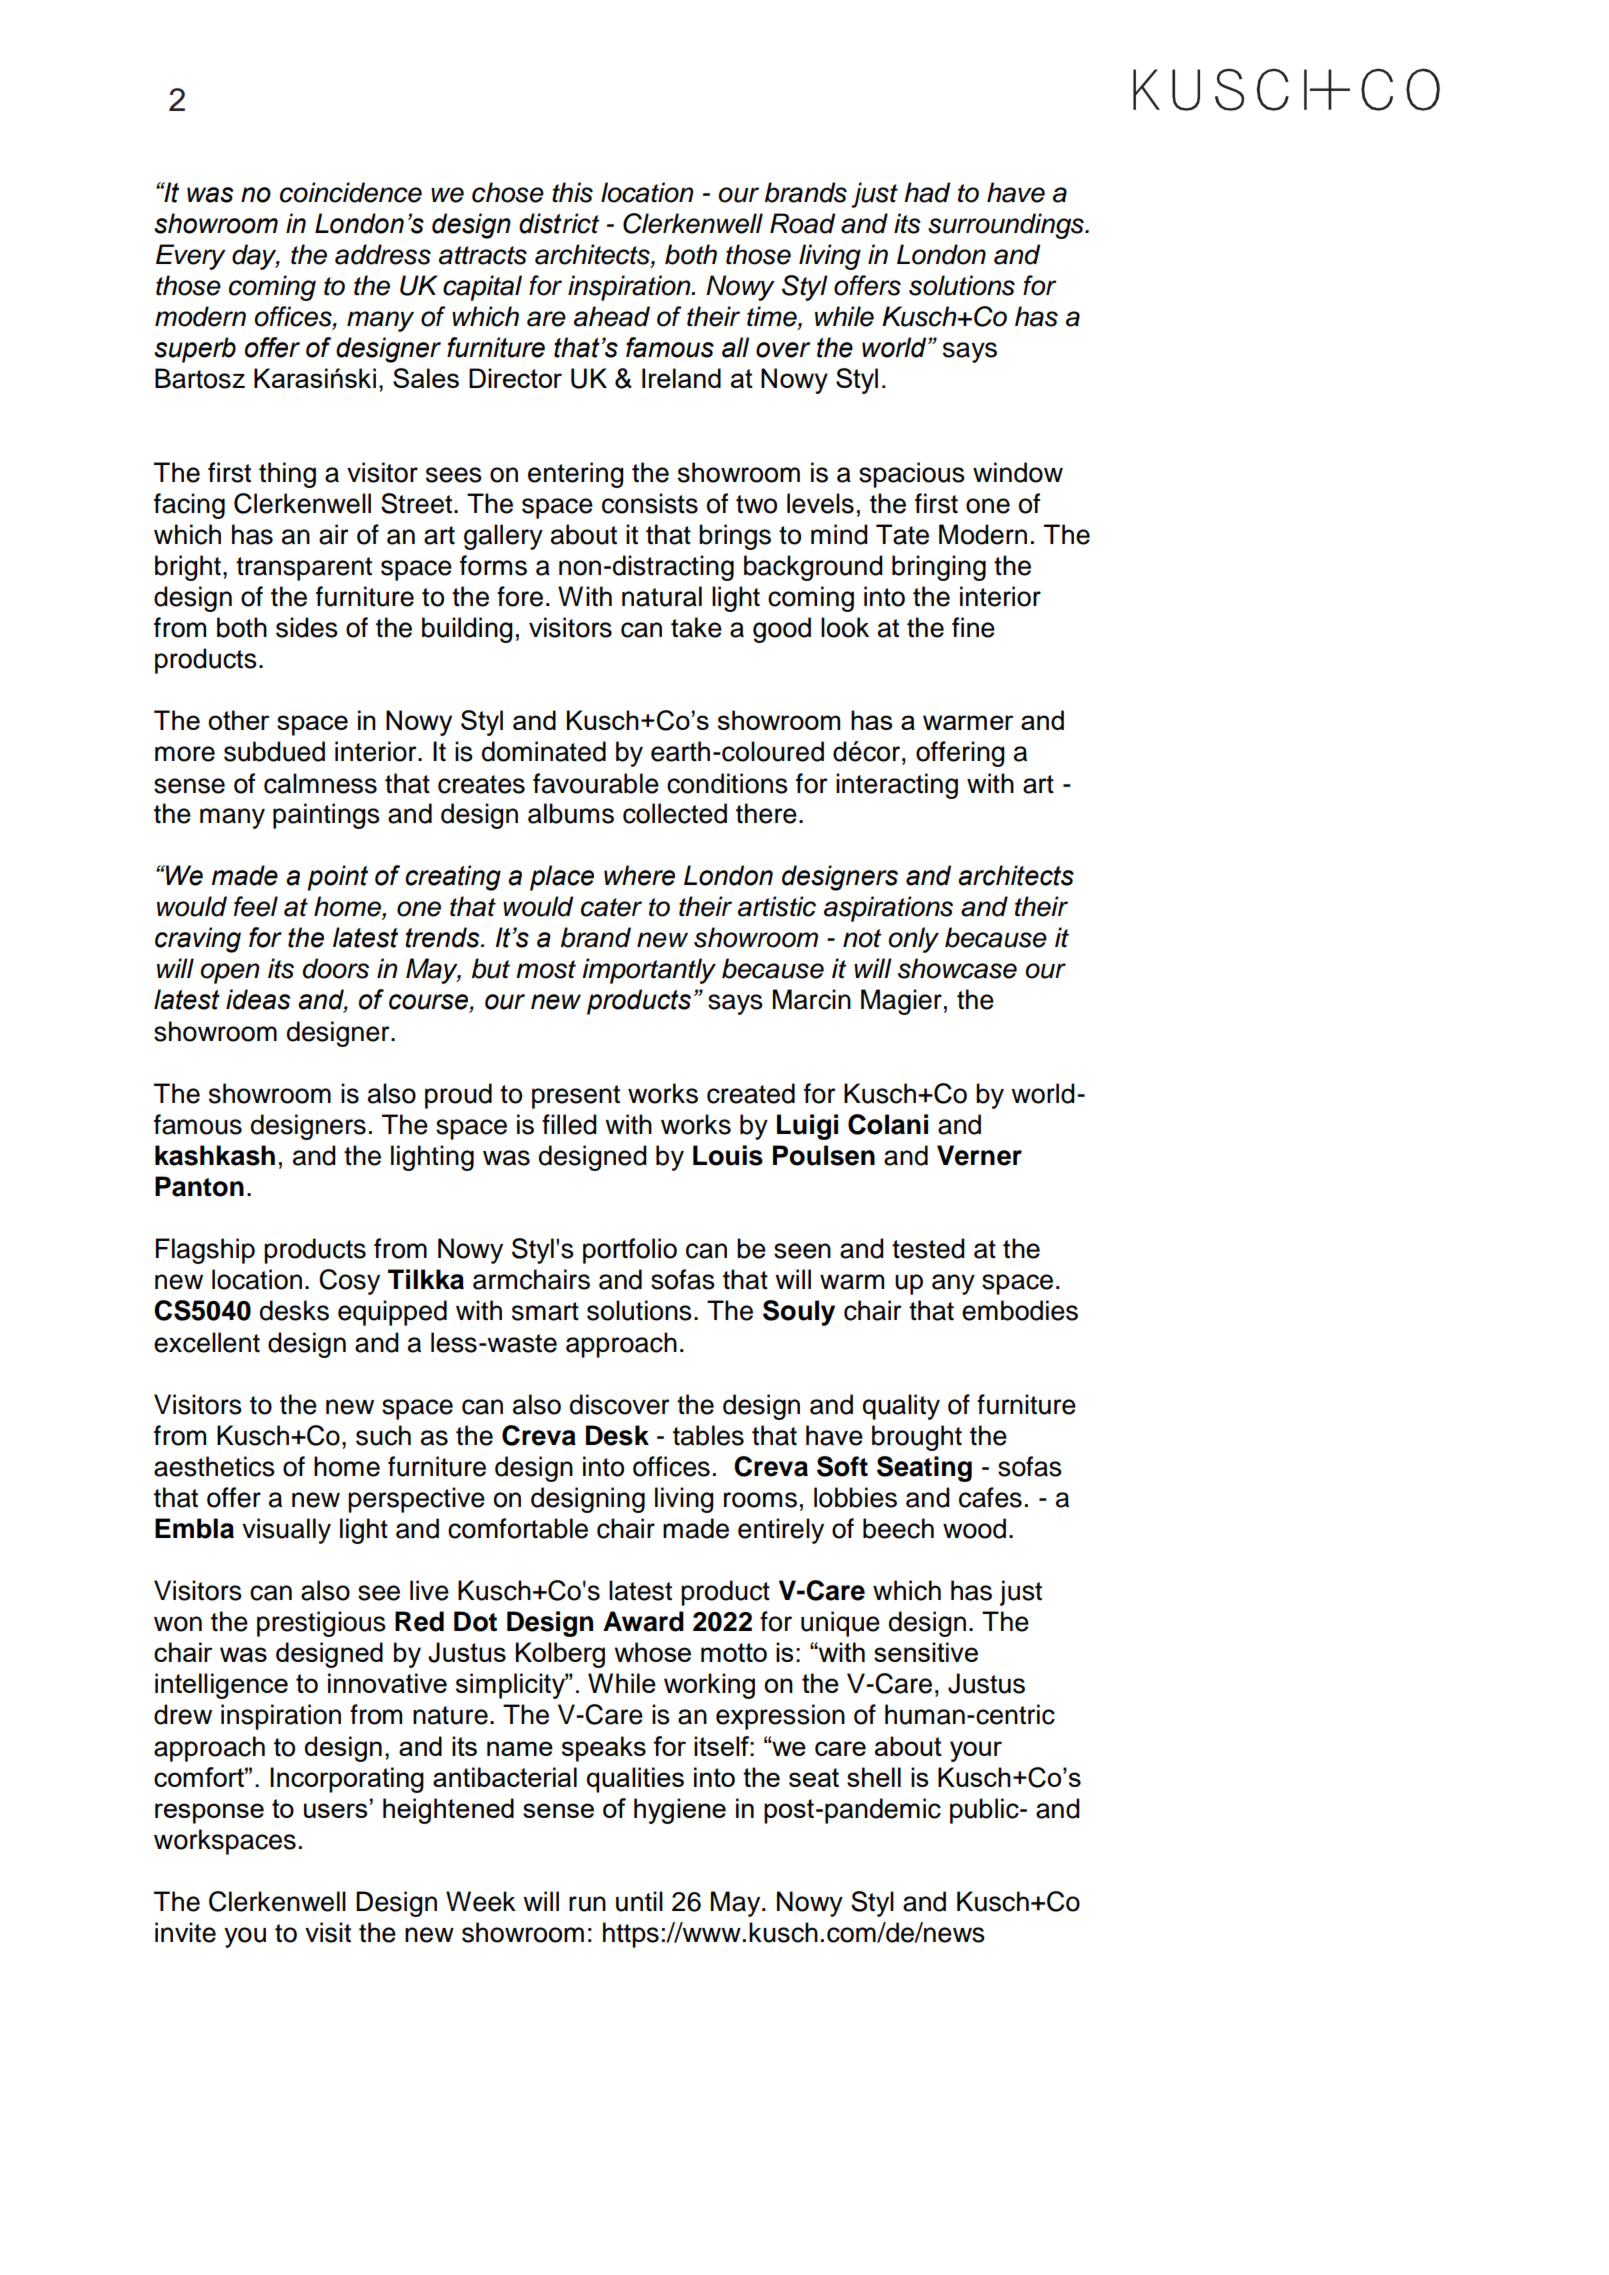 This screenshot has width=1609, height=2275. Describe the element at coordinates (927, 192) in the screenshot. I see `had` at that location.
